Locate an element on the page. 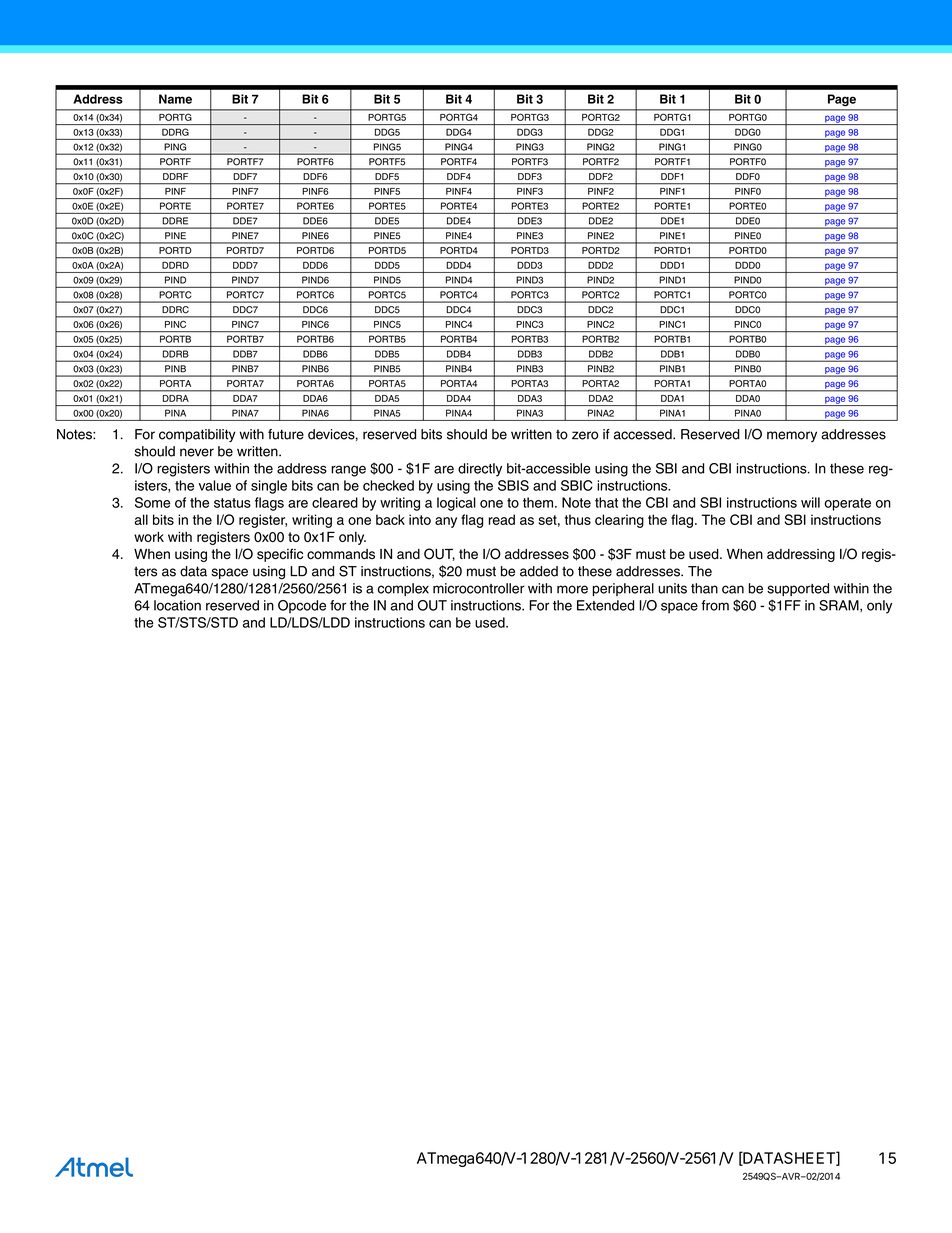 The height and width of the image is (1233, 952). than is located at coordinates (704, 588).
